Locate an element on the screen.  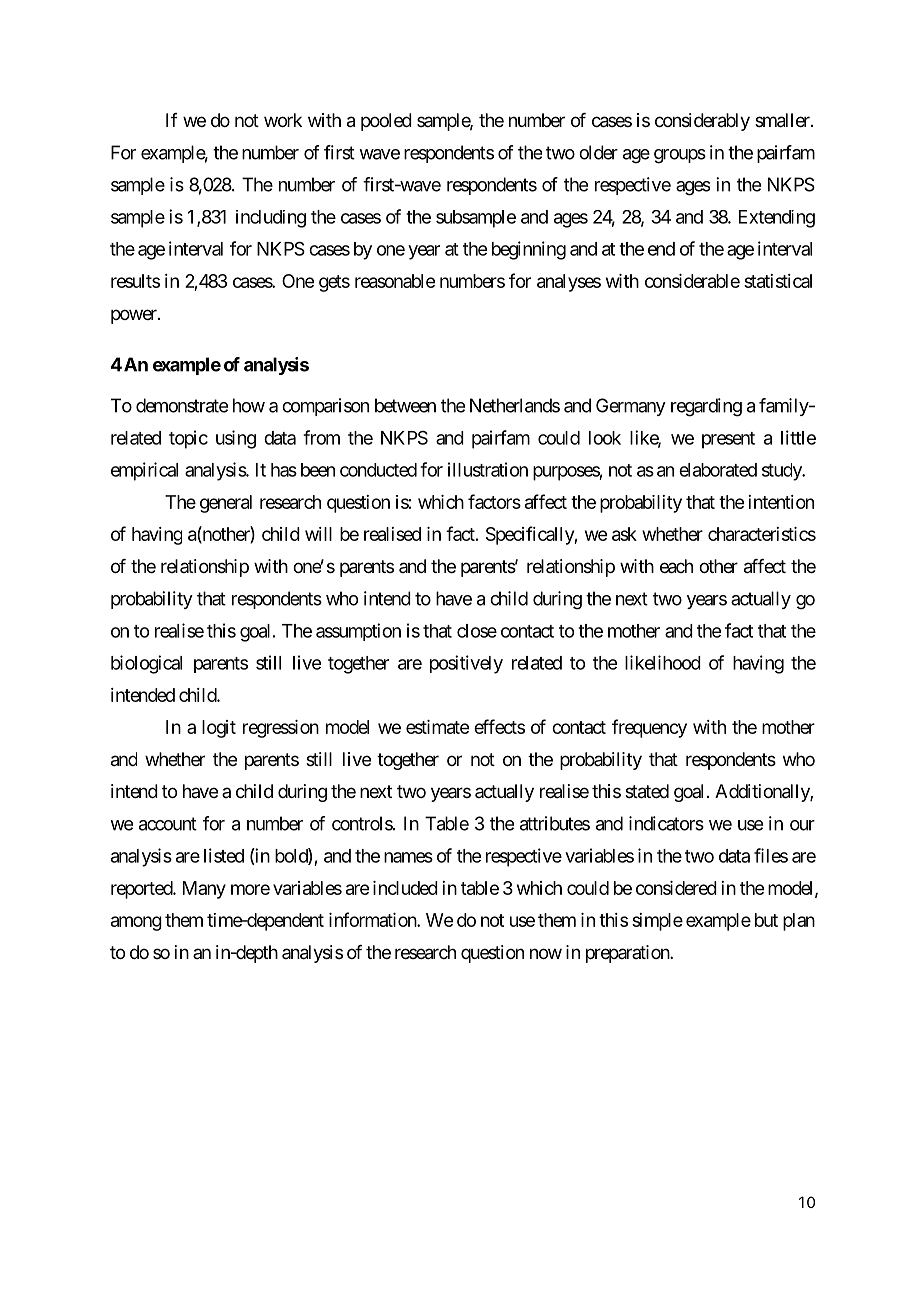
considerably is located at coordinates (702, 122).
